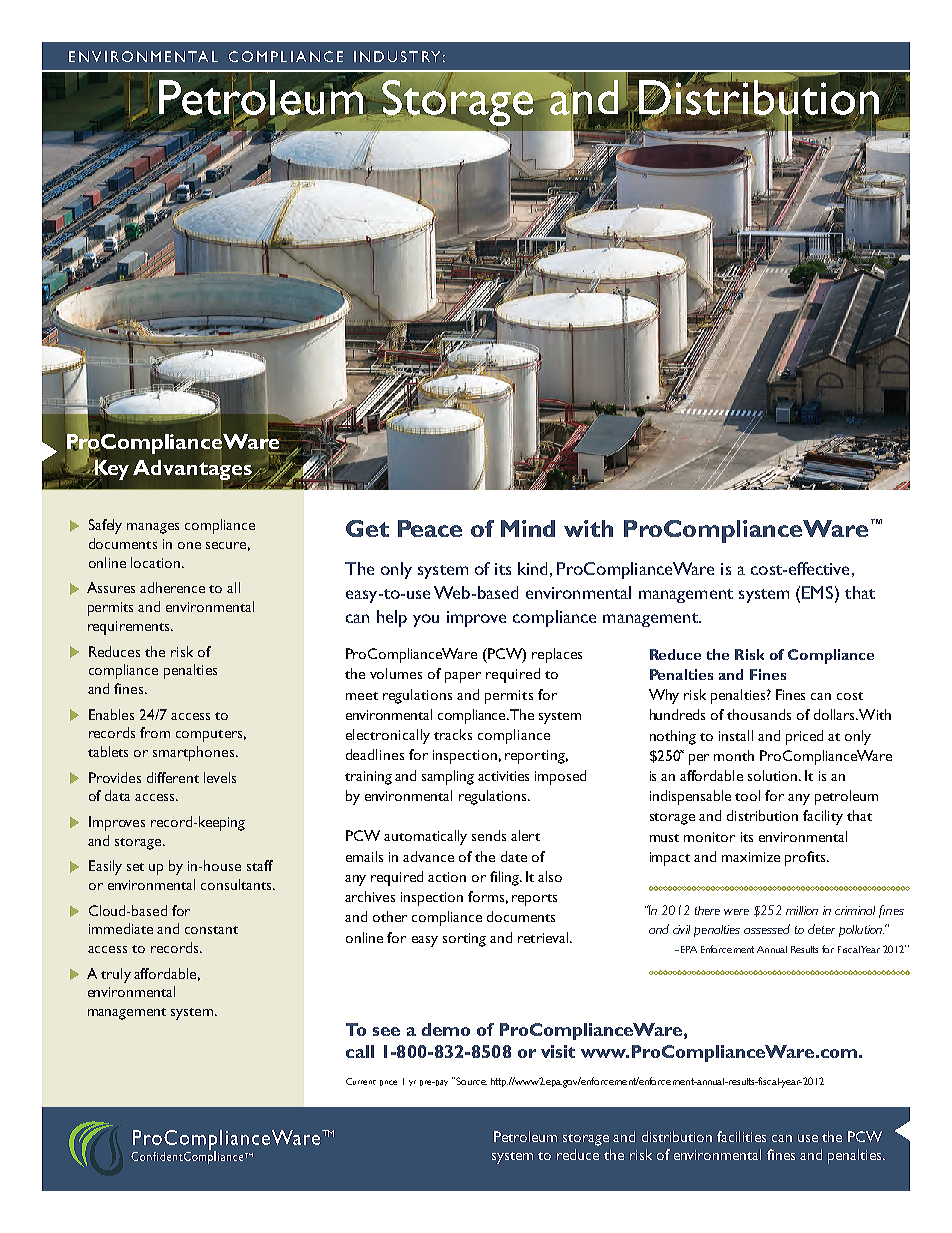  I want to click on Advantages, so click(193, 471).
